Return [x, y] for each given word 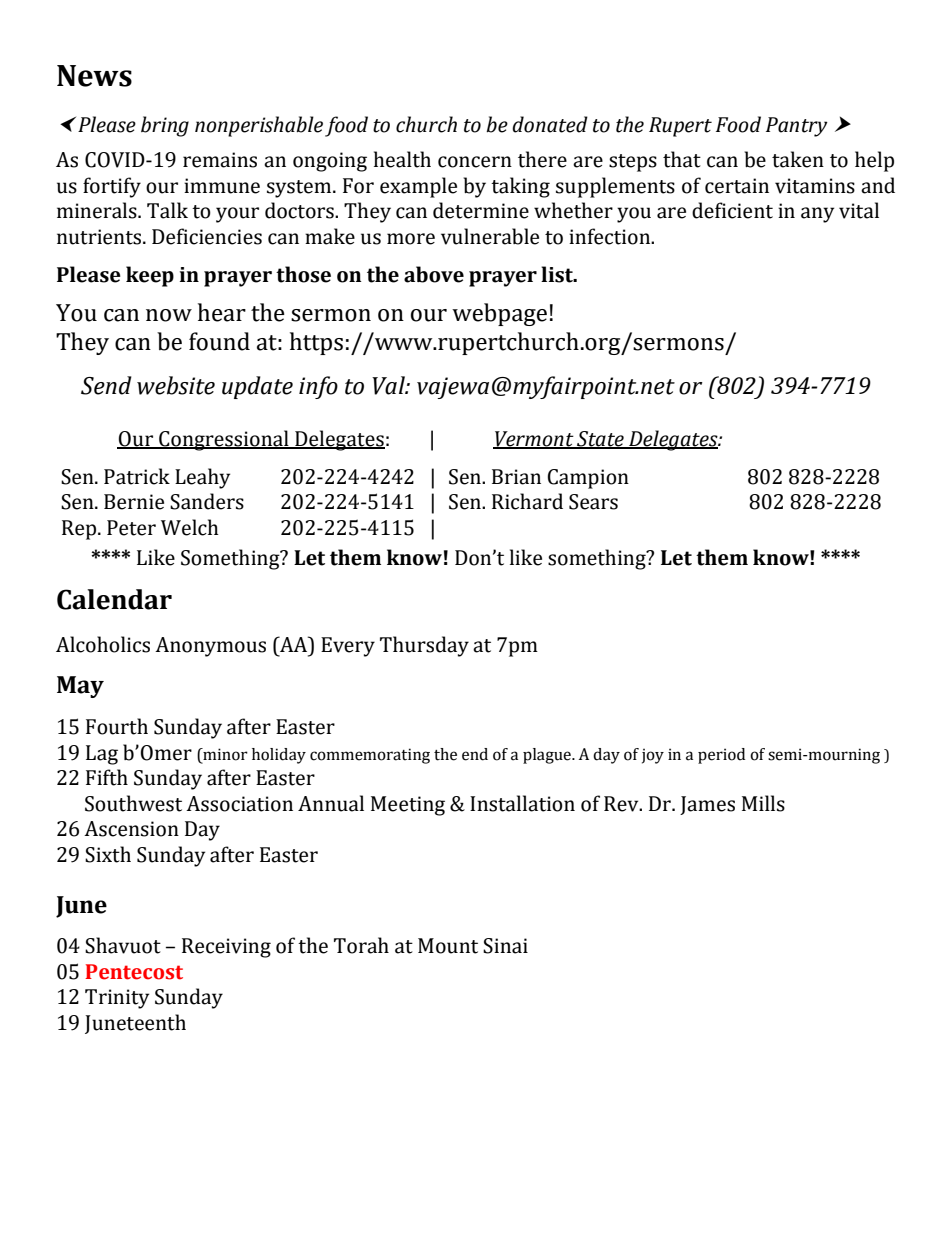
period [721, 756]
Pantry [797, 127]
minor [224, 754]
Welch [190, 527]
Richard [527, 501]
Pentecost [134, 972]
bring [165, 126]
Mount [448, 946]
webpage [499, 314]
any [817, 215]
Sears [593, 502]
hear [222, 312]
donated [550, 124]
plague [548, 756]
